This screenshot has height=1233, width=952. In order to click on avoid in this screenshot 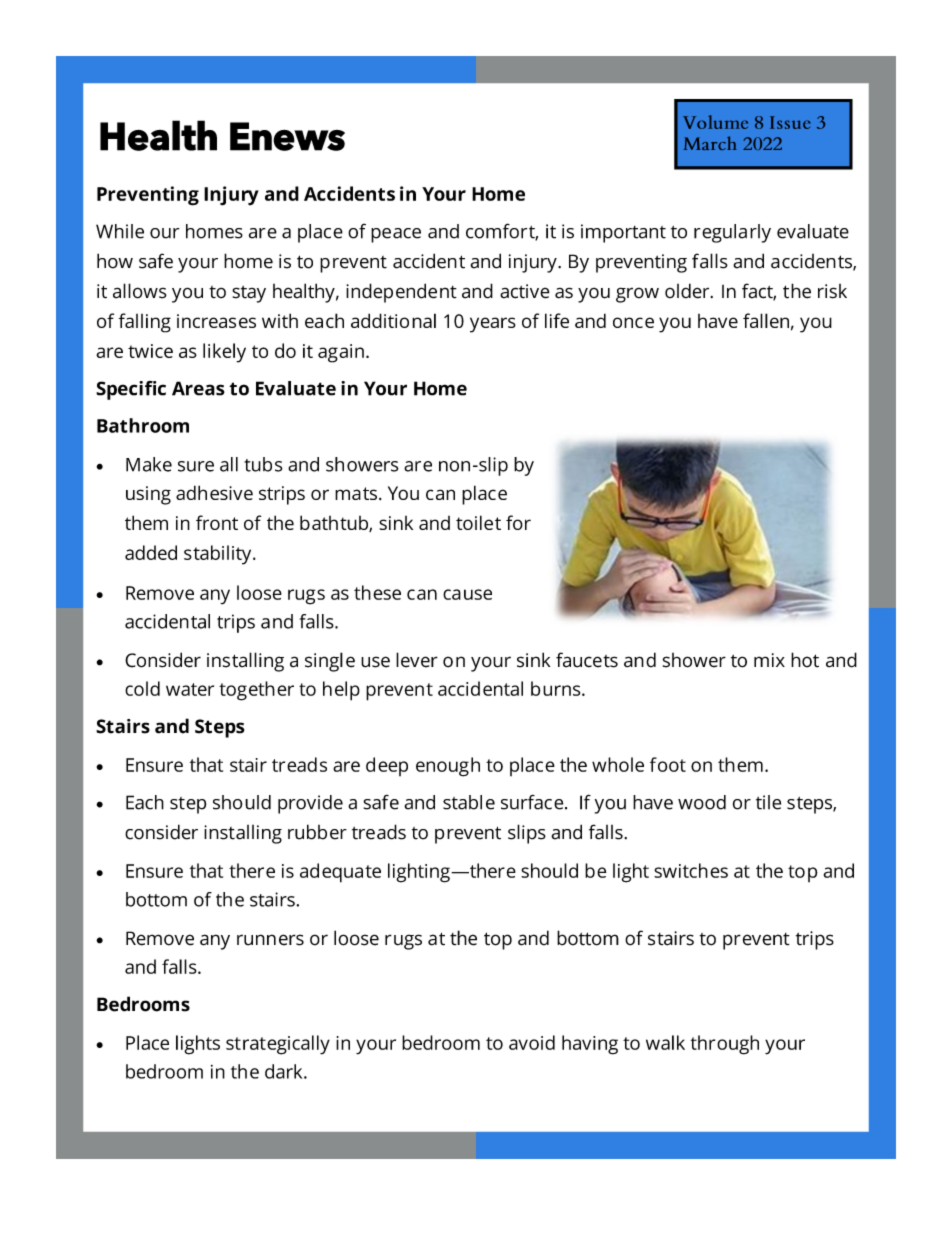, I will do `click(532, 1042)`.
